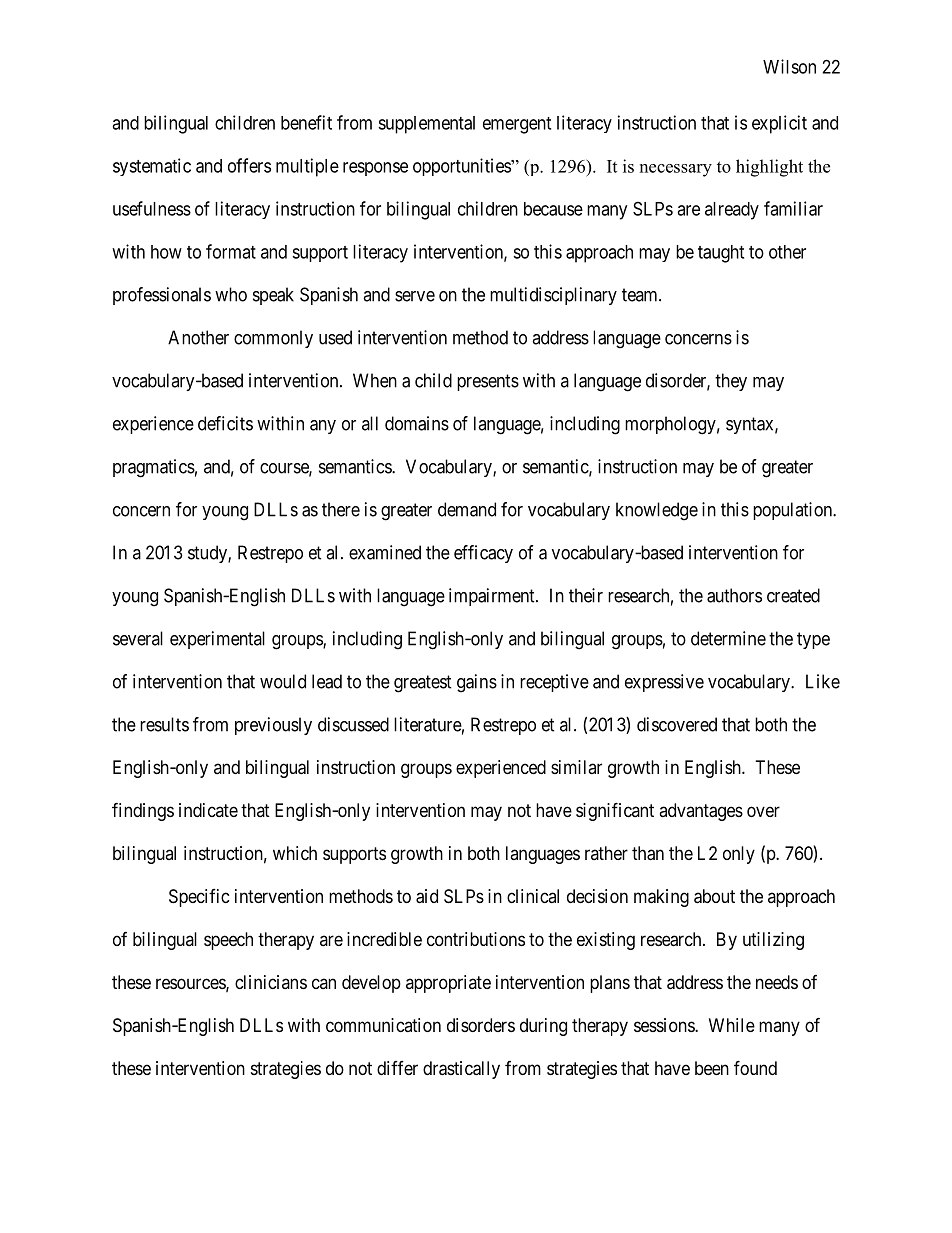 Image resolution: width=952 pixels, height=1233 pixels. I want to click on emergent, so click(517, 125).
